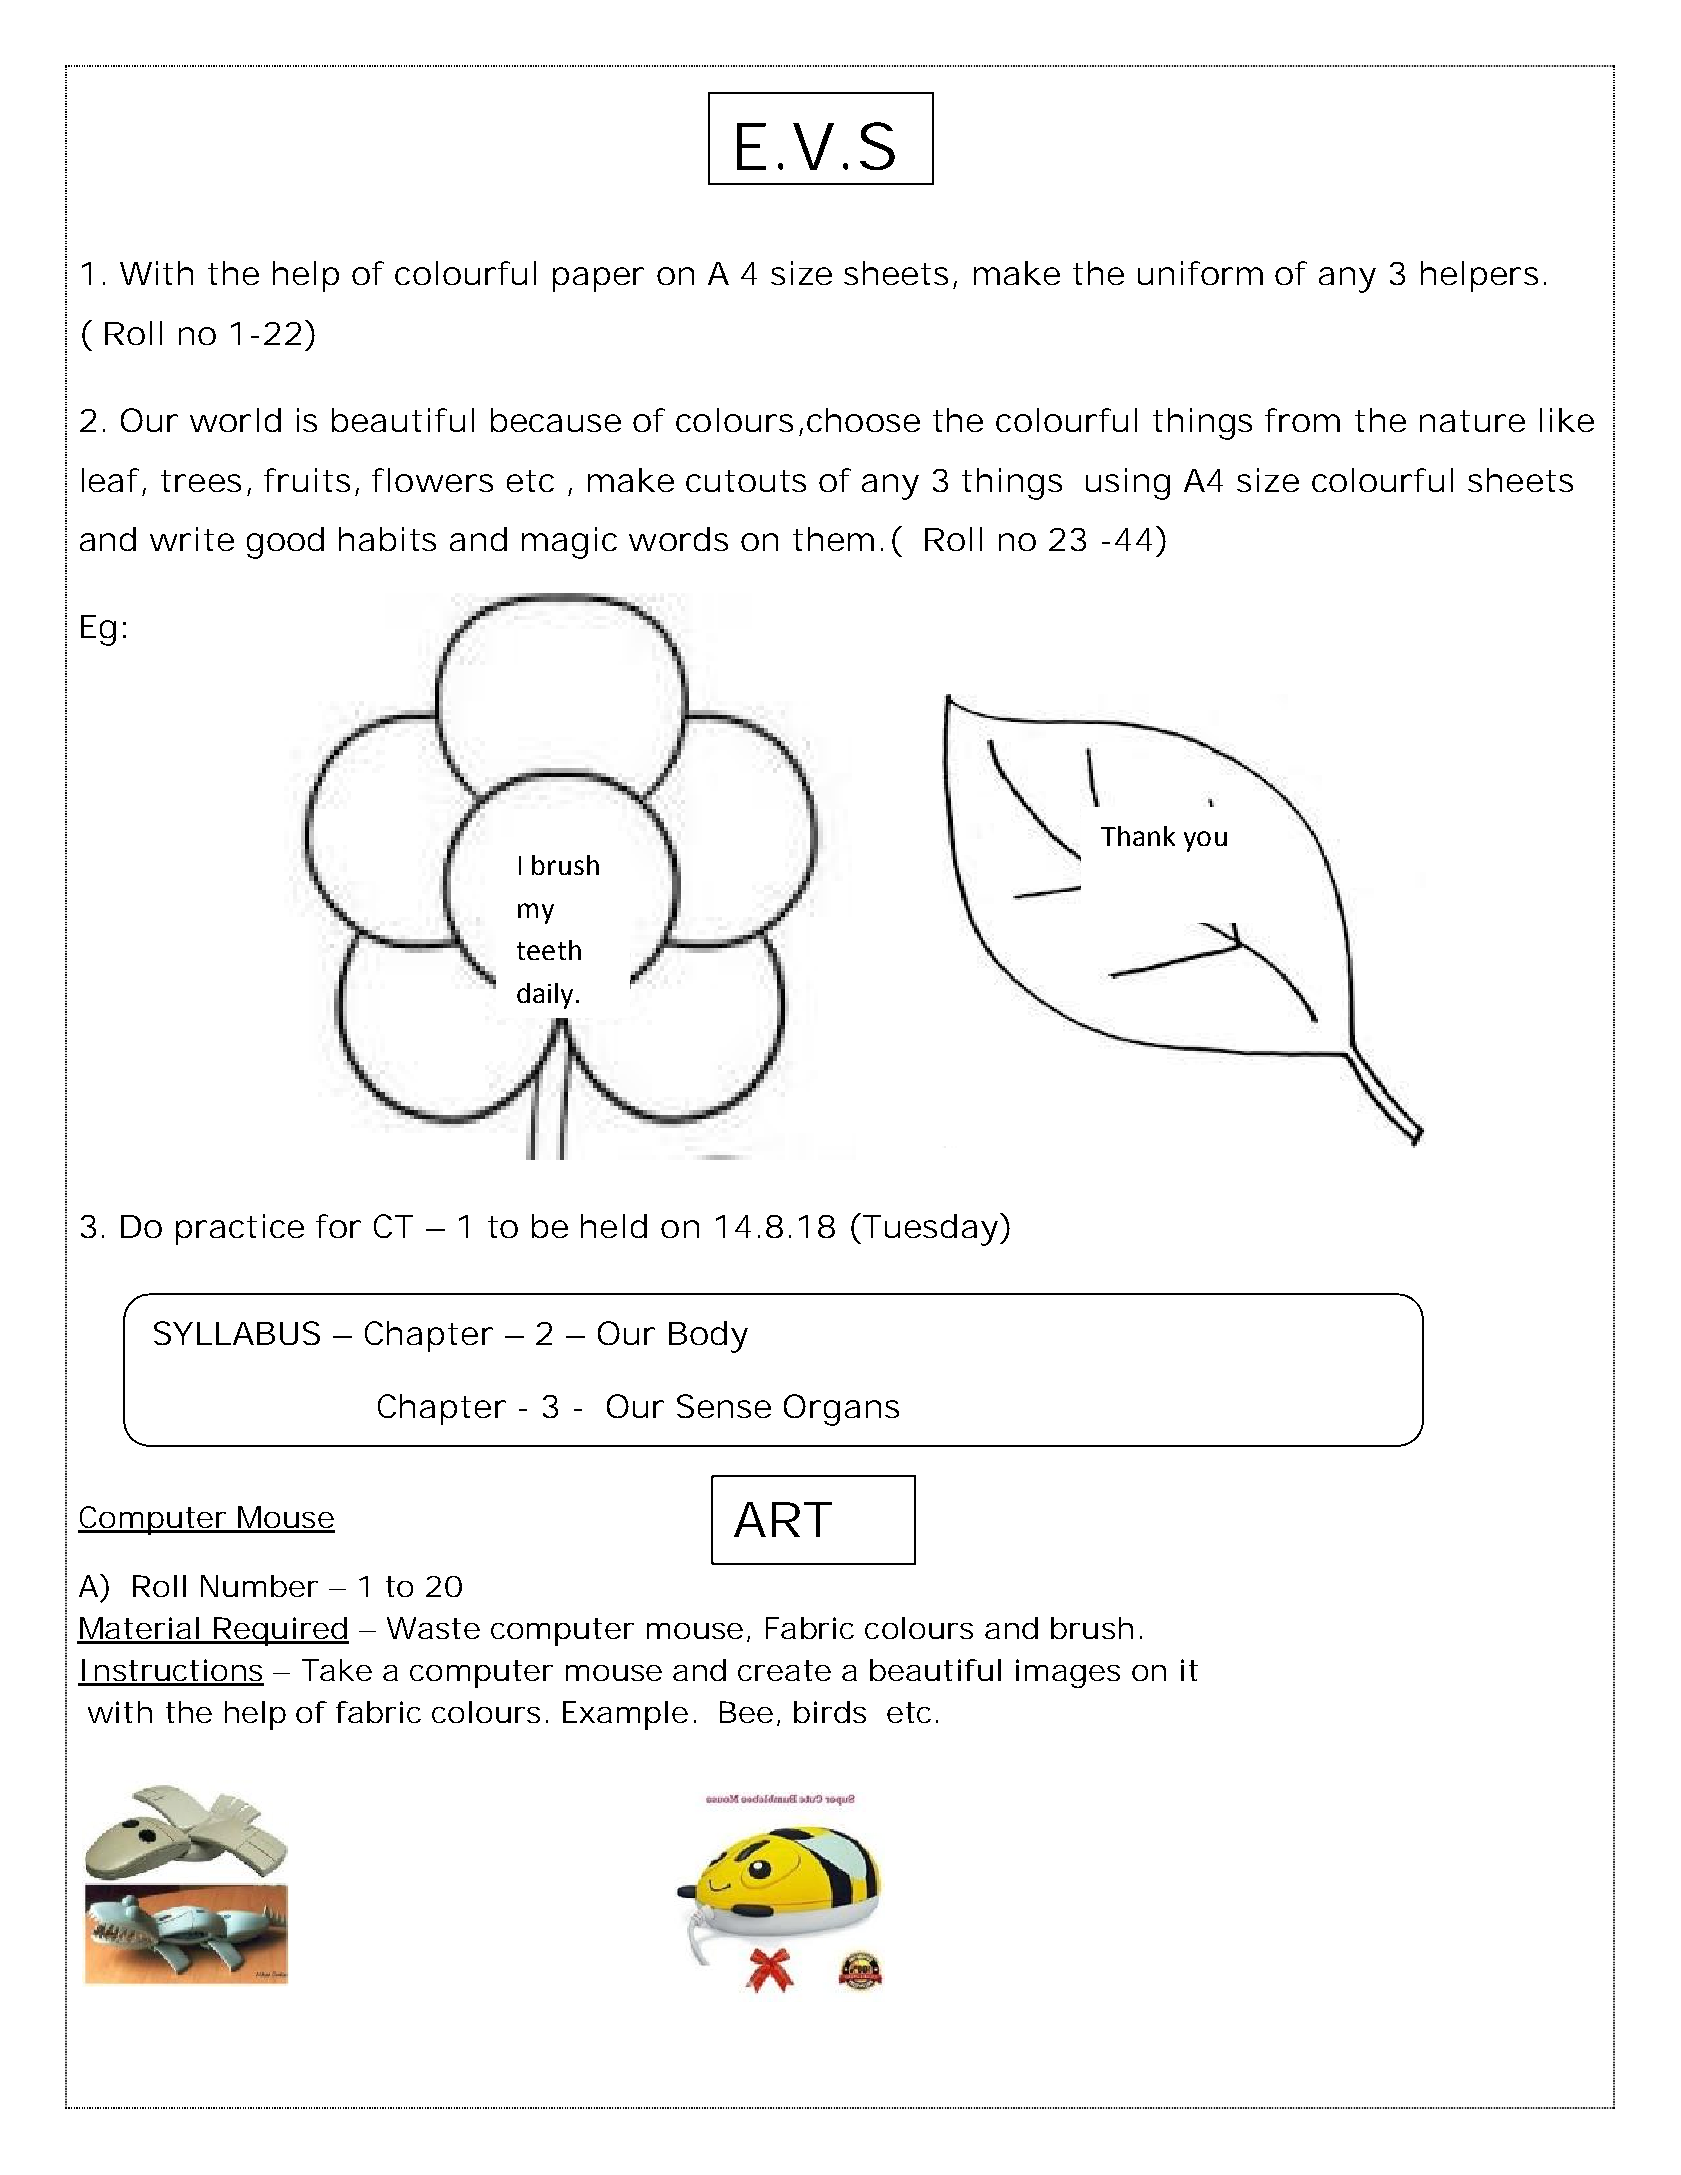 This screenshot has width=1681, height=2175. What do you see at coordinates (237, 1333) in the screenshot?
I see `SYLLABUS` at bounding box center [237, 1333].
